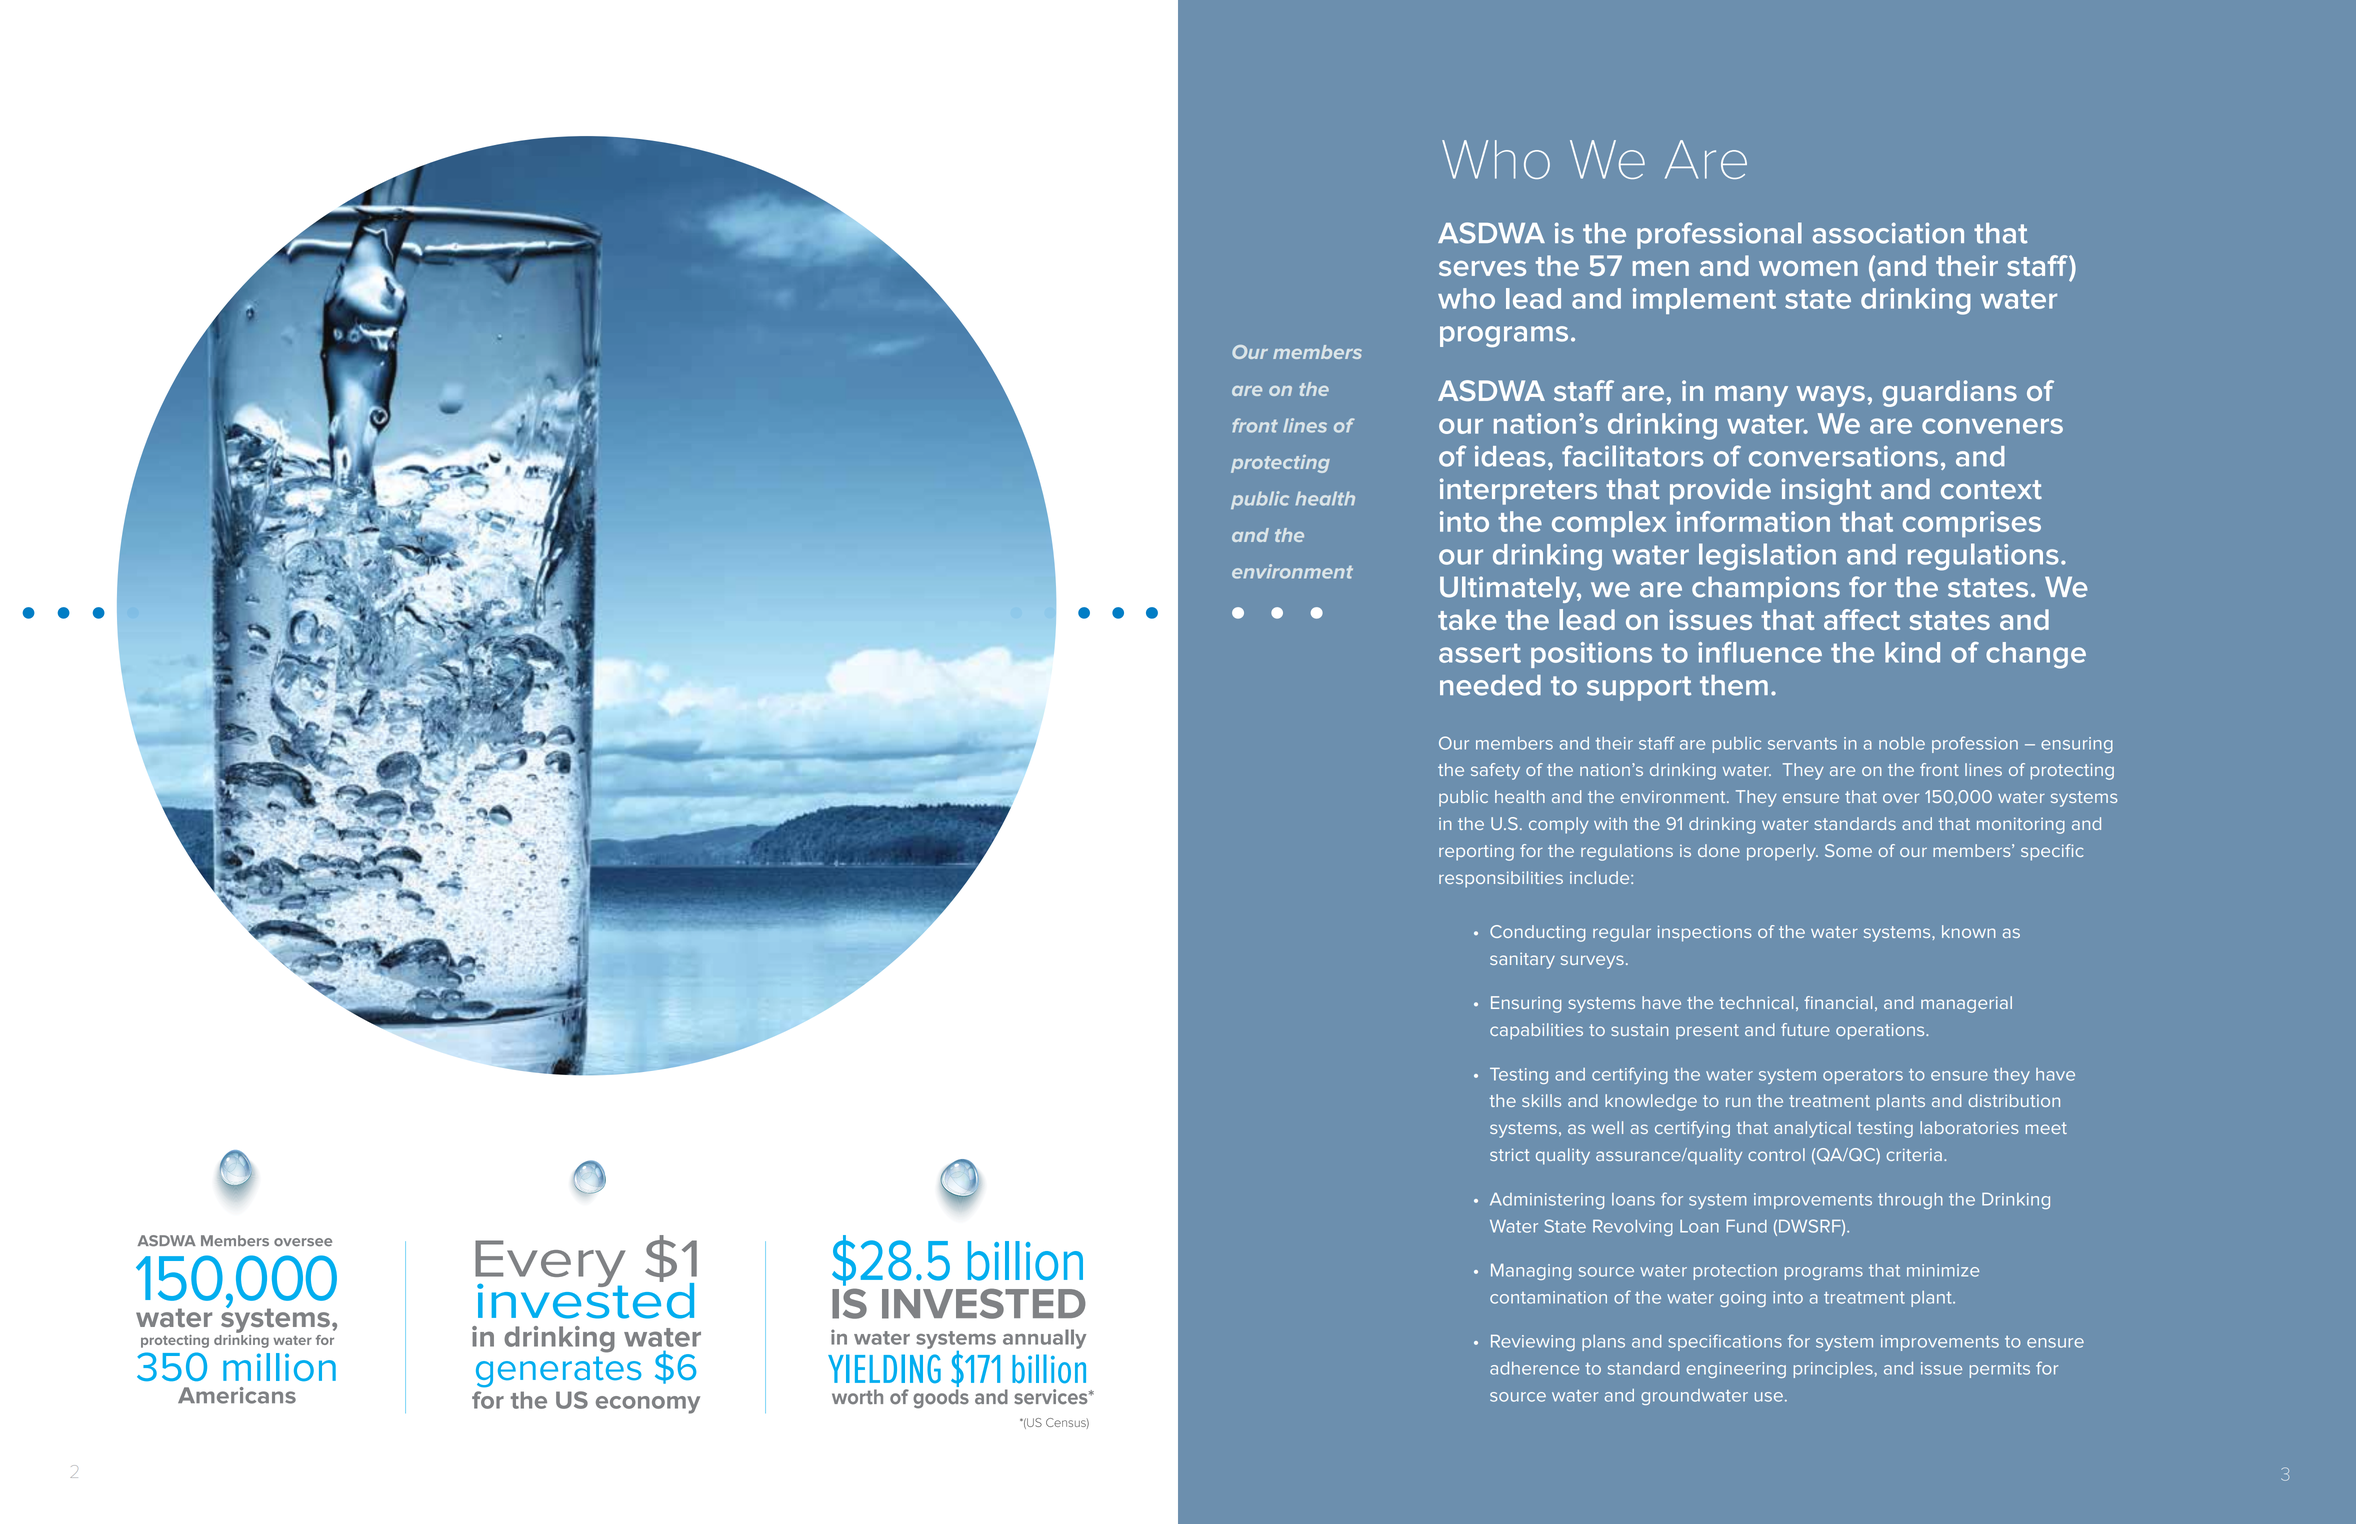  Describe the element at coordinates (1482, 268) in the page. I see `serves` at that location.
